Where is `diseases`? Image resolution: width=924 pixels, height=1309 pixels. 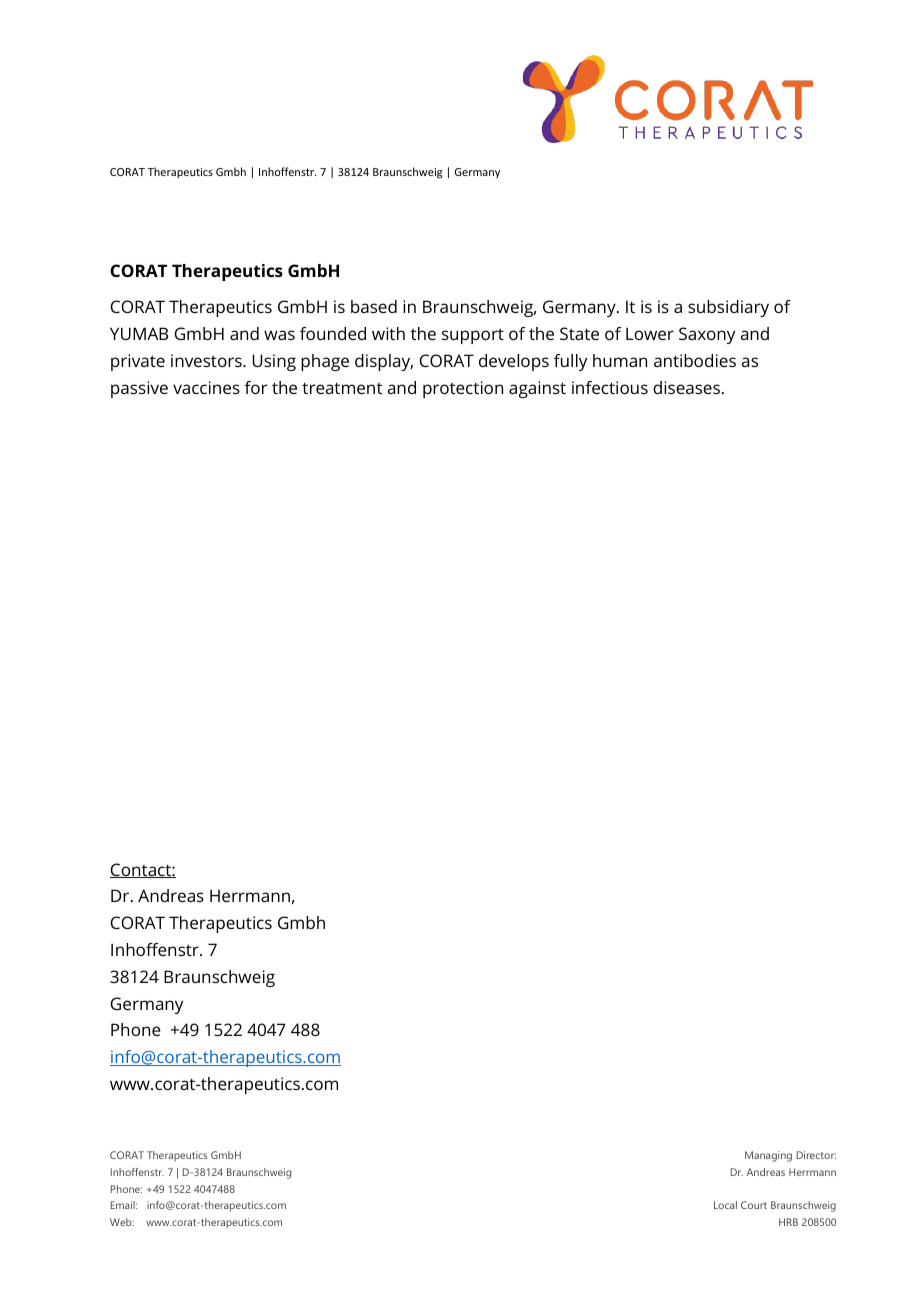 diseases is located at coordinates (686, 387).
